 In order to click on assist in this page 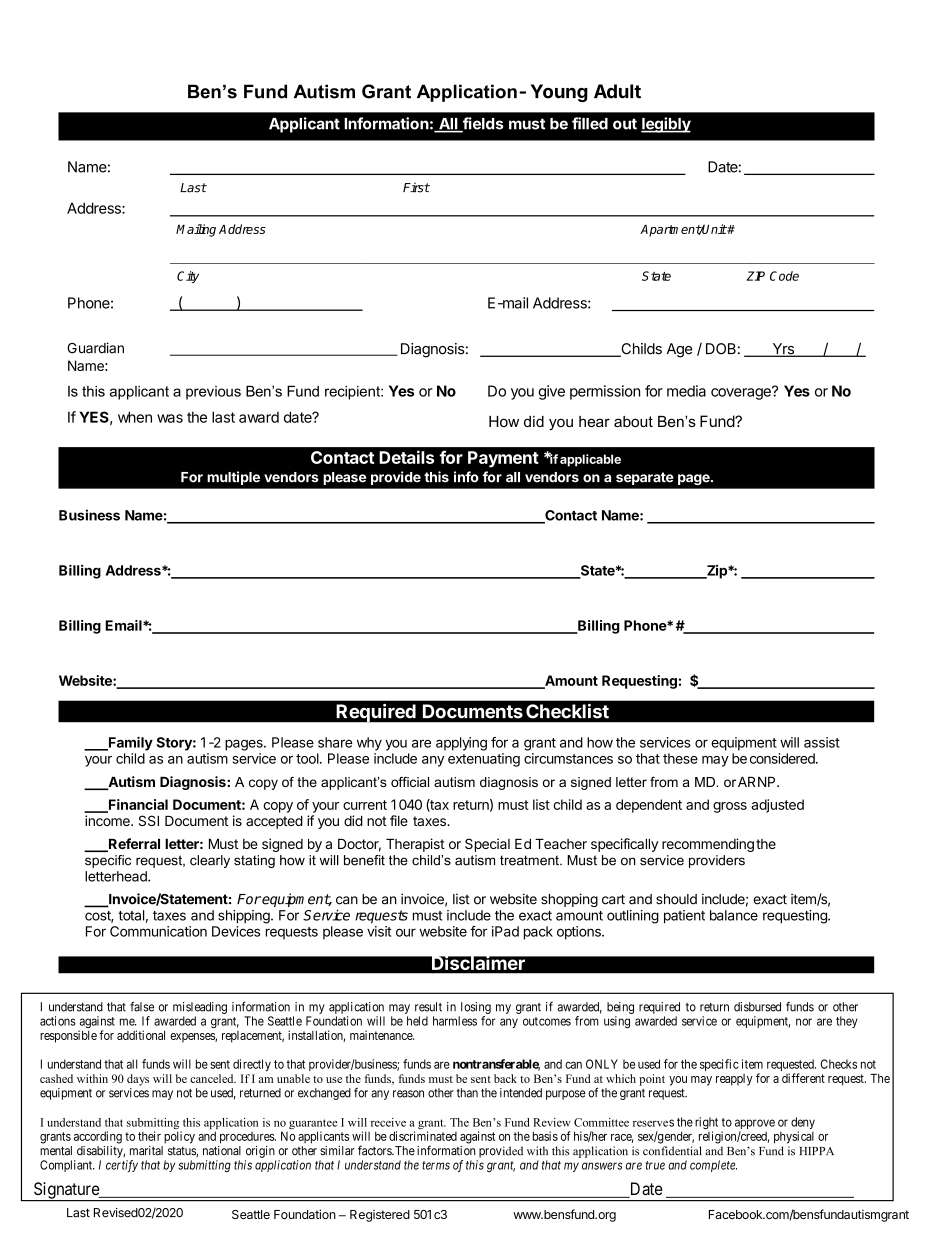, I will do `click(822, 742)`.
